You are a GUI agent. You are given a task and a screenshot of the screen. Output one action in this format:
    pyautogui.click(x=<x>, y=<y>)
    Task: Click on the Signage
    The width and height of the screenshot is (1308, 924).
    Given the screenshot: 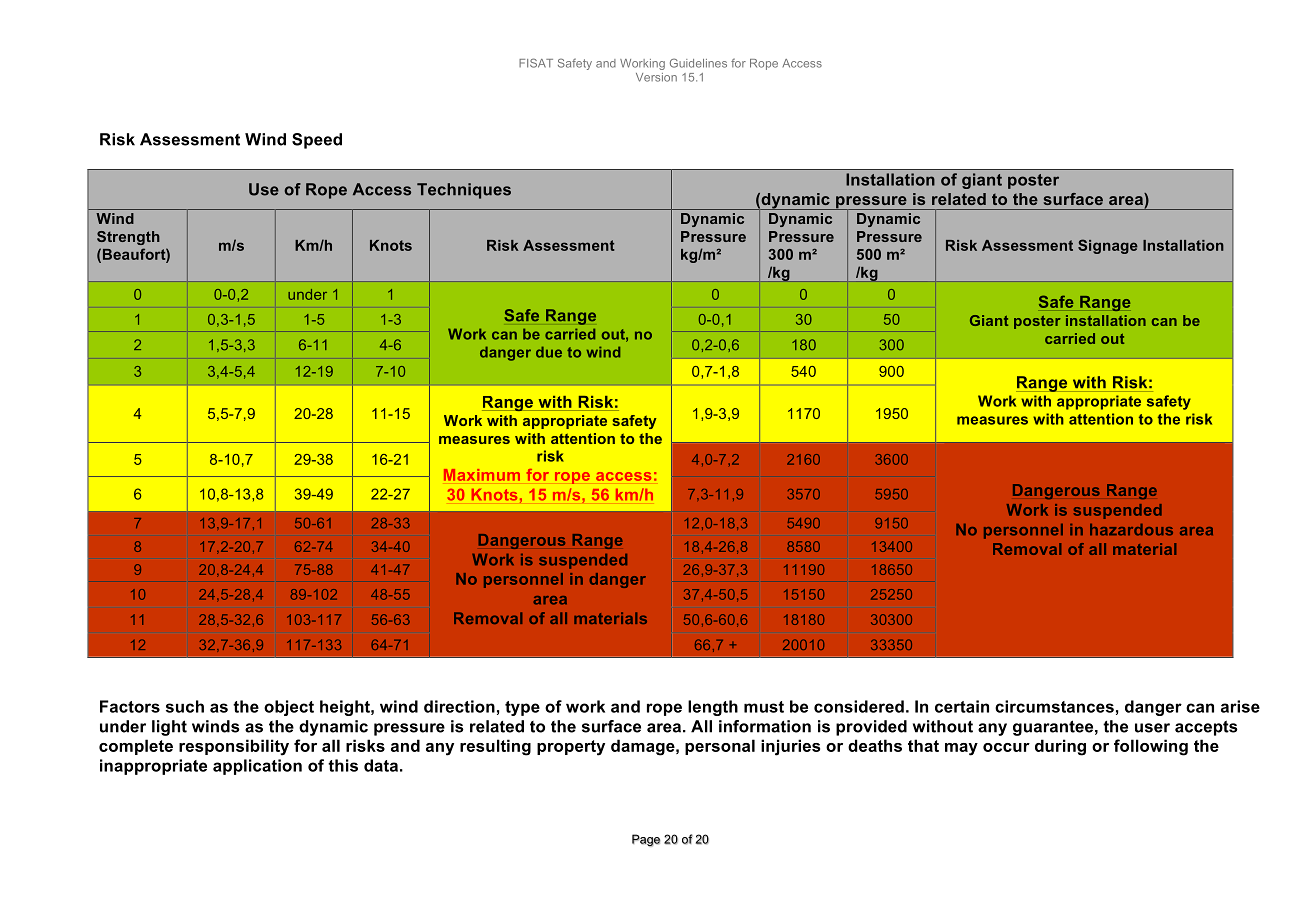 What is the action you would take?
    pyautogui.click(x=1108, y=246)
